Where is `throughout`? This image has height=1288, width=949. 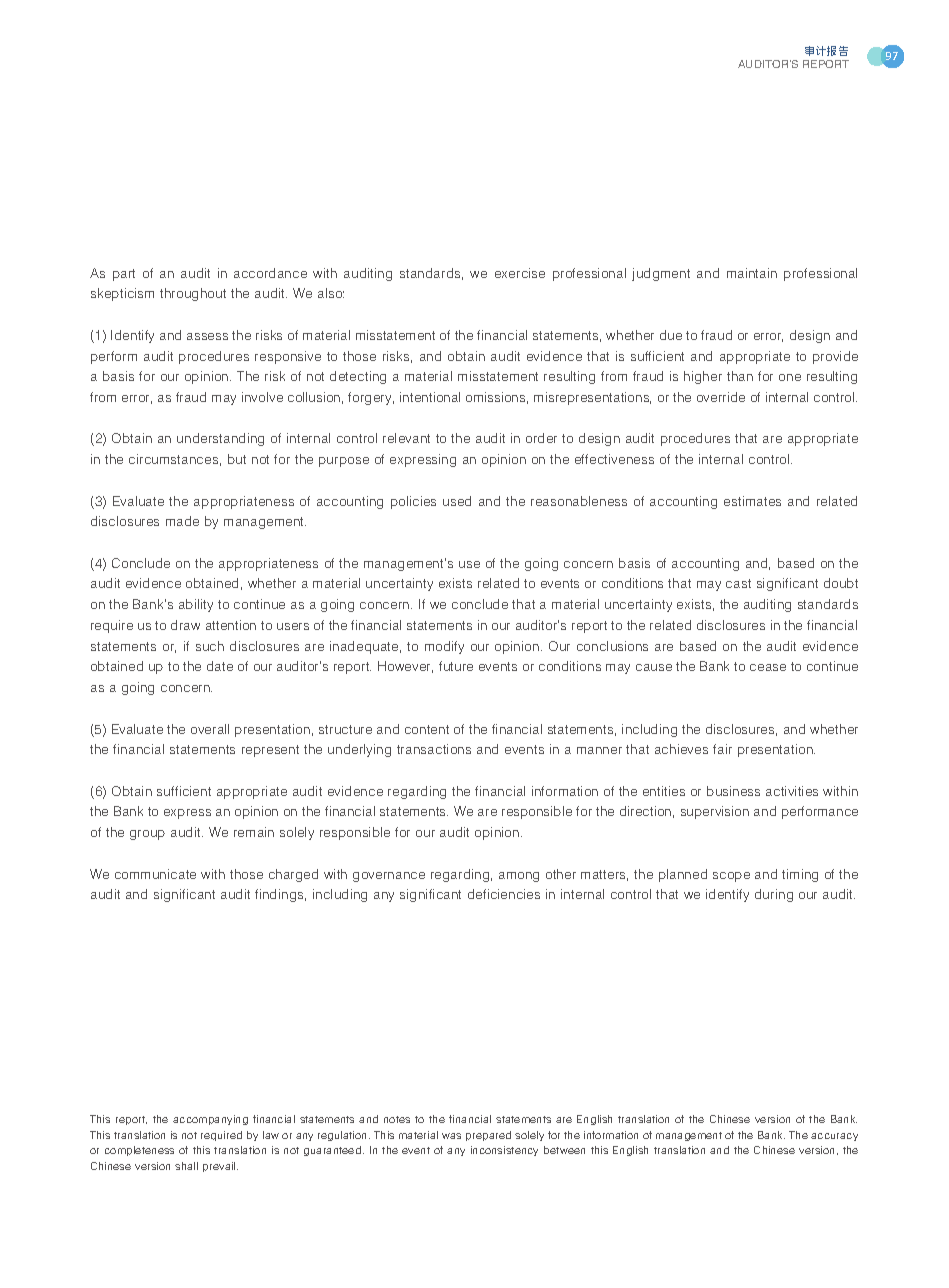 throughout is located at coordinates (193, 294).
